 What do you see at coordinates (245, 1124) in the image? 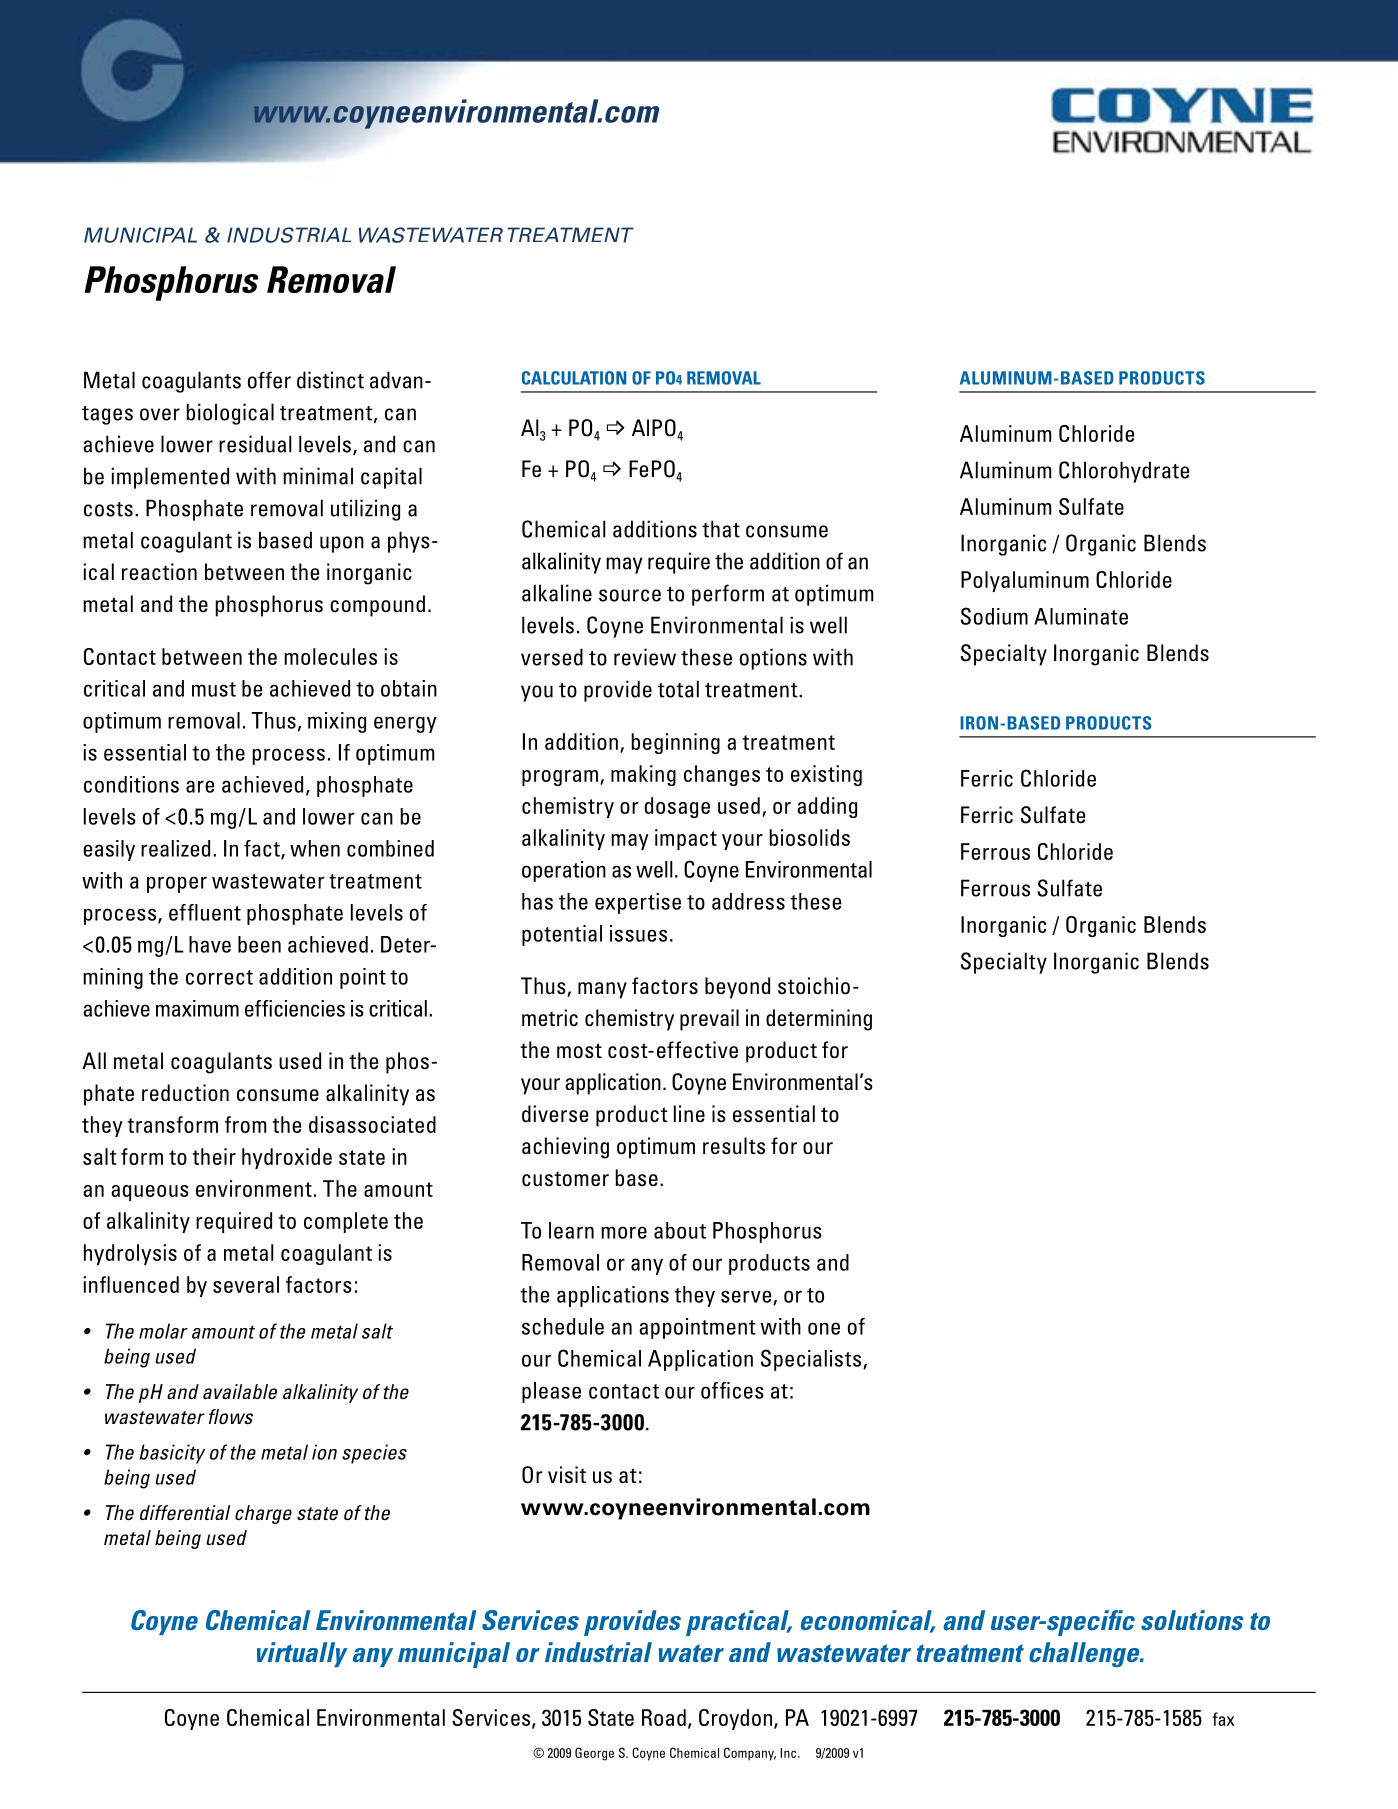
I see `from` at bounding box center [245, 1124].
